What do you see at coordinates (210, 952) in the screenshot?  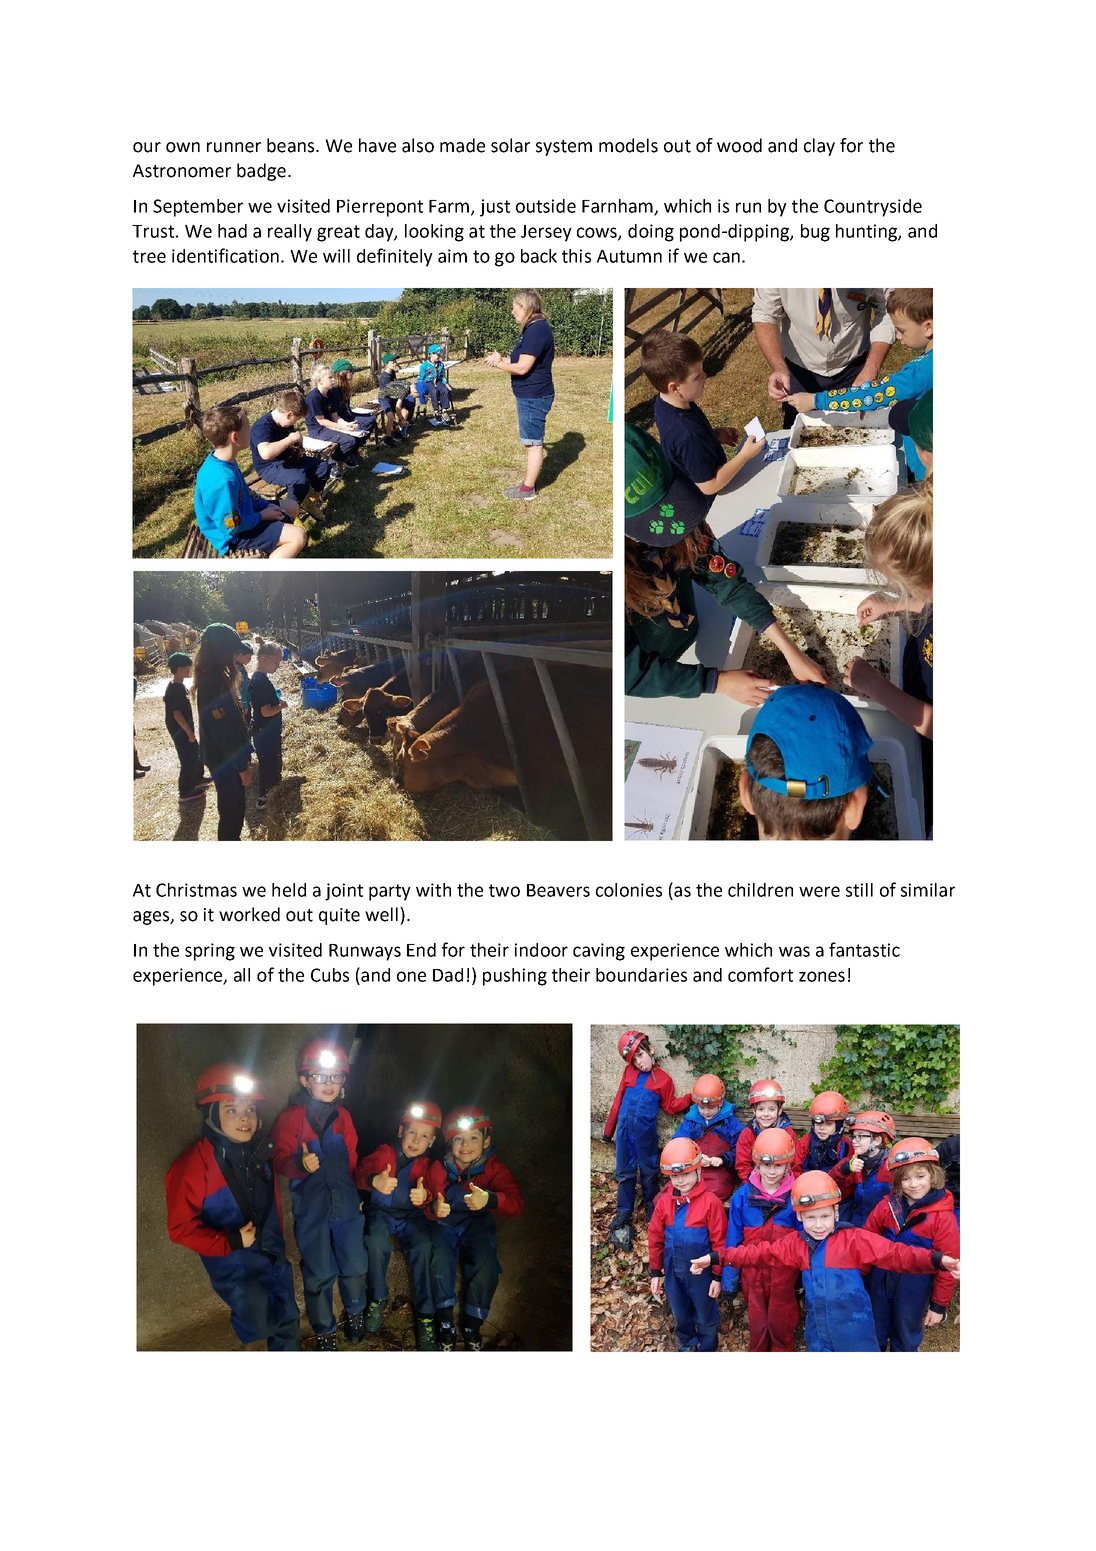 I see `spring` at bounding box center [210, 952].
